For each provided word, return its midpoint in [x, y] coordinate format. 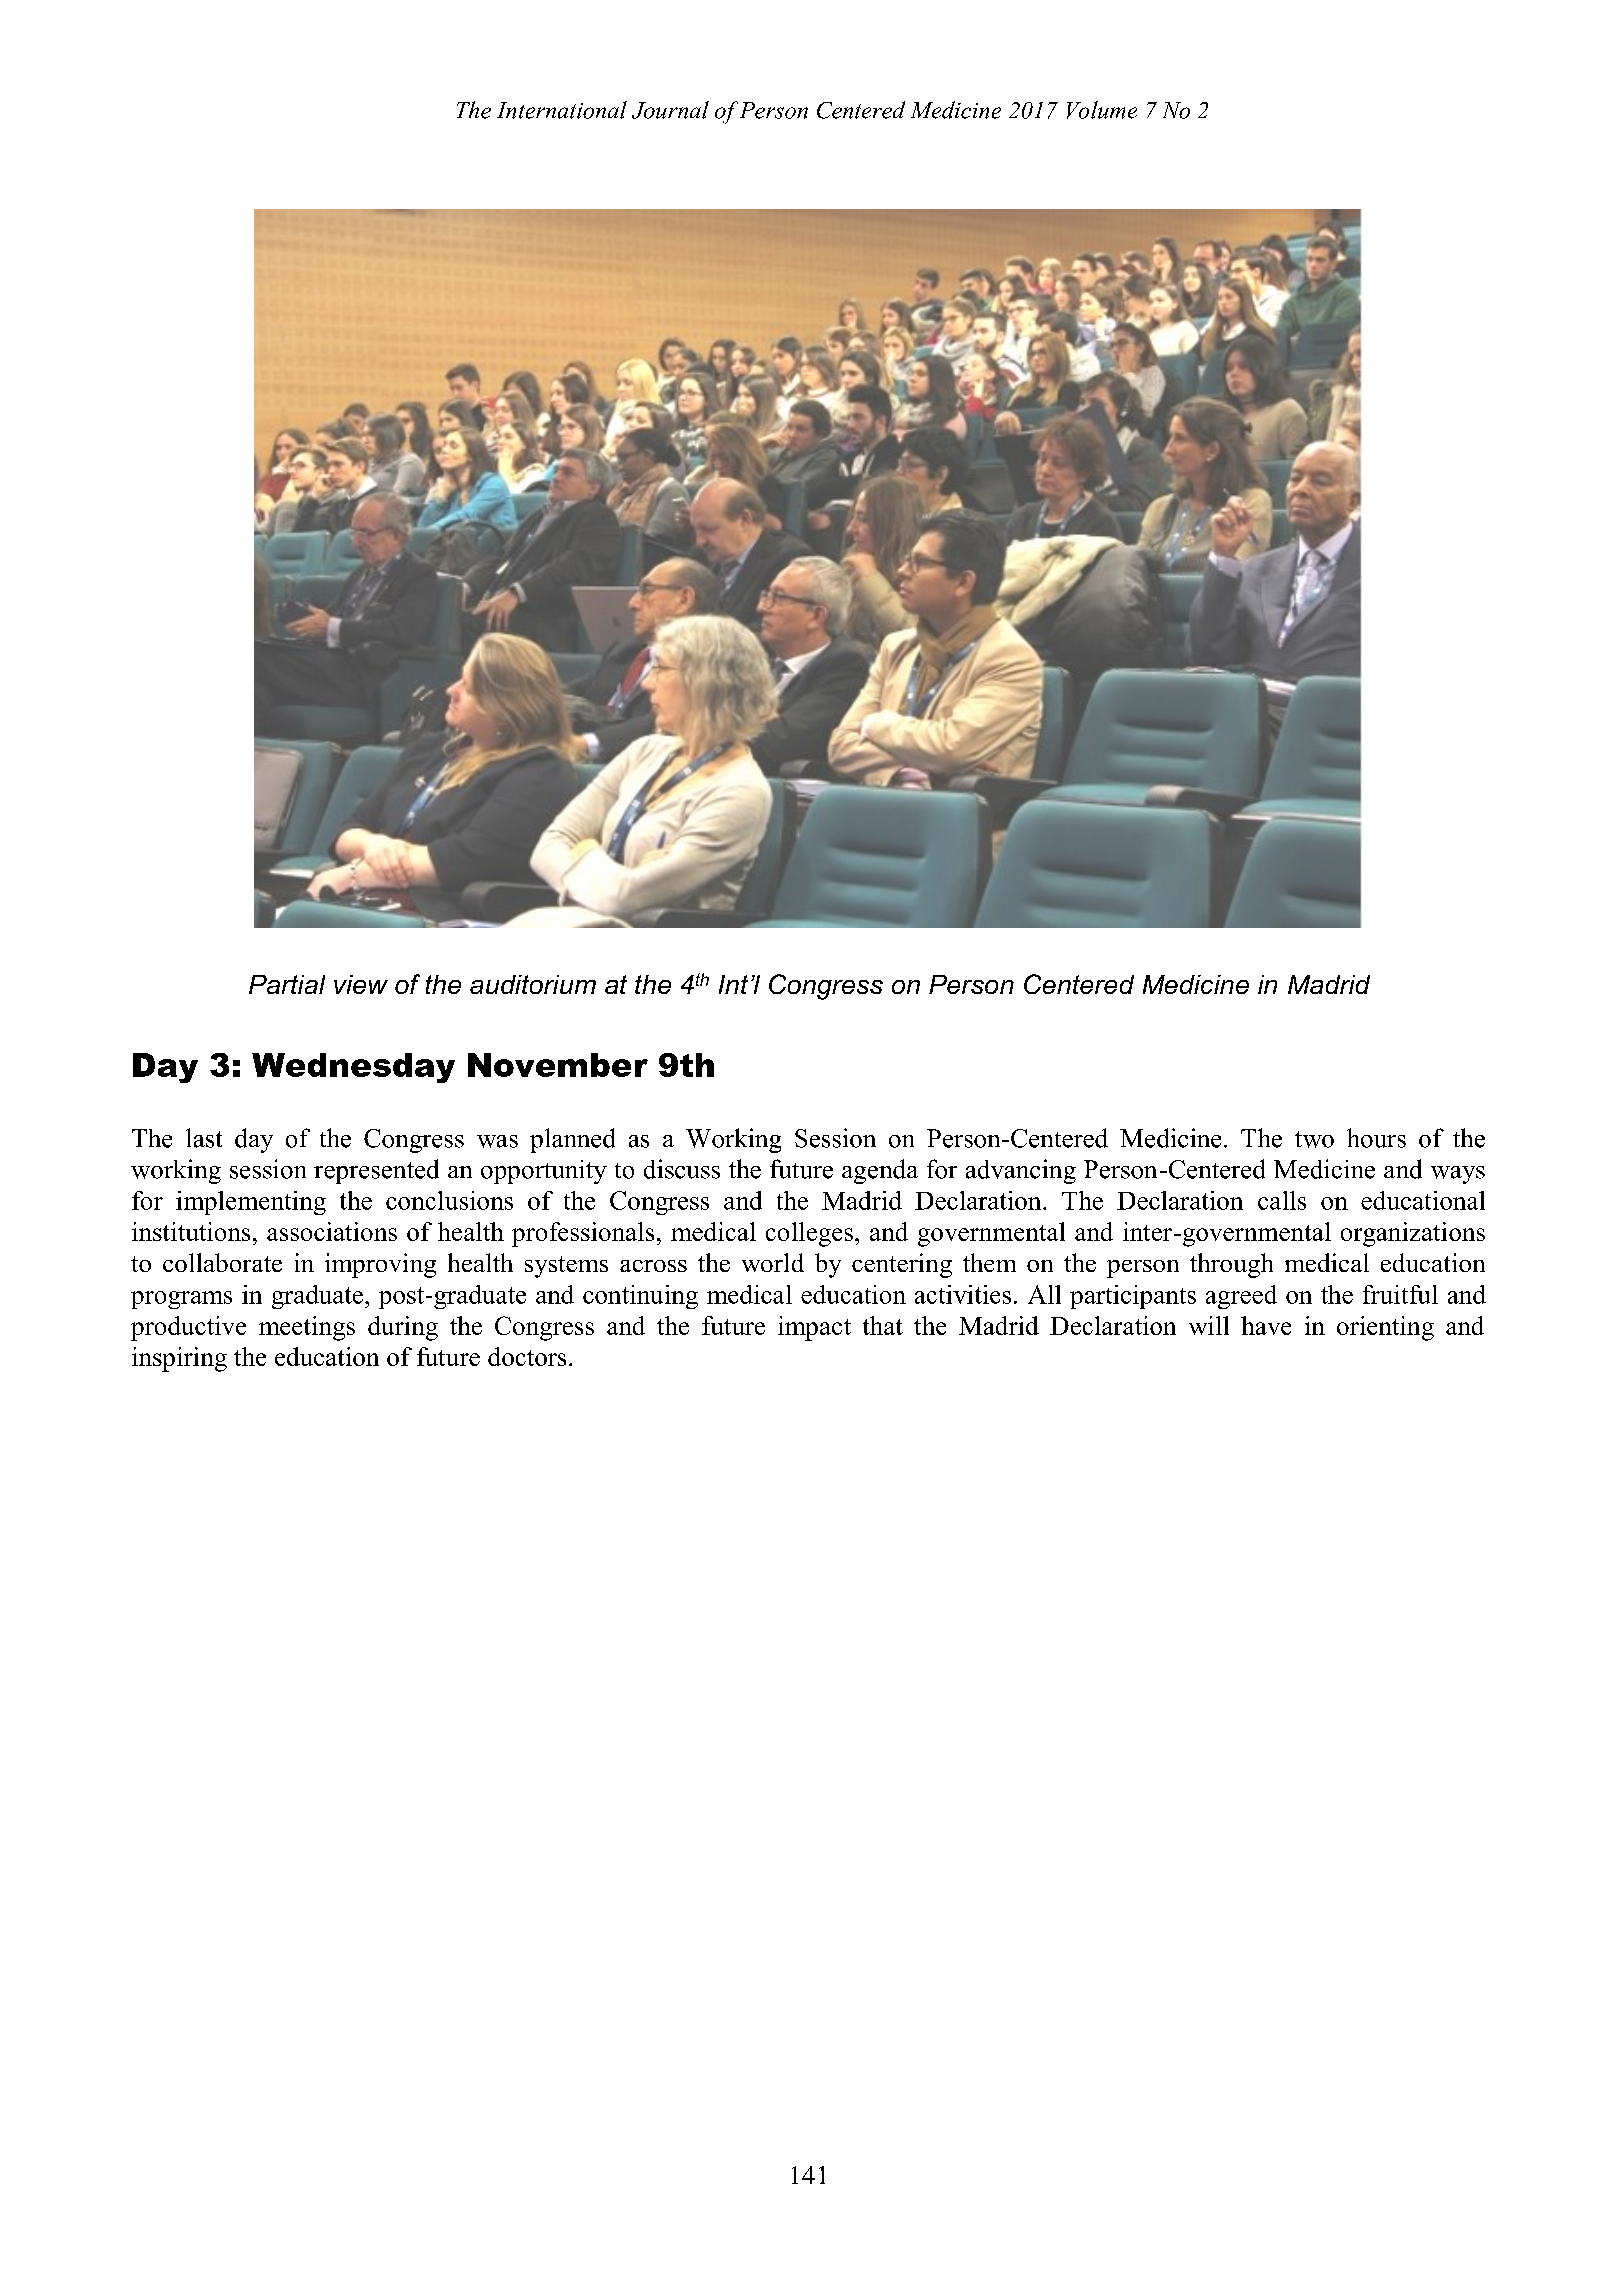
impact [814, 1328]
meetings [307, 1328]
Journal [670, 110]
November [558, 1065]
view [361, 984]
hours [1376, 1138]
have [1266, 1325]
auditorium [533, 984]
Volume [1102, 110]
